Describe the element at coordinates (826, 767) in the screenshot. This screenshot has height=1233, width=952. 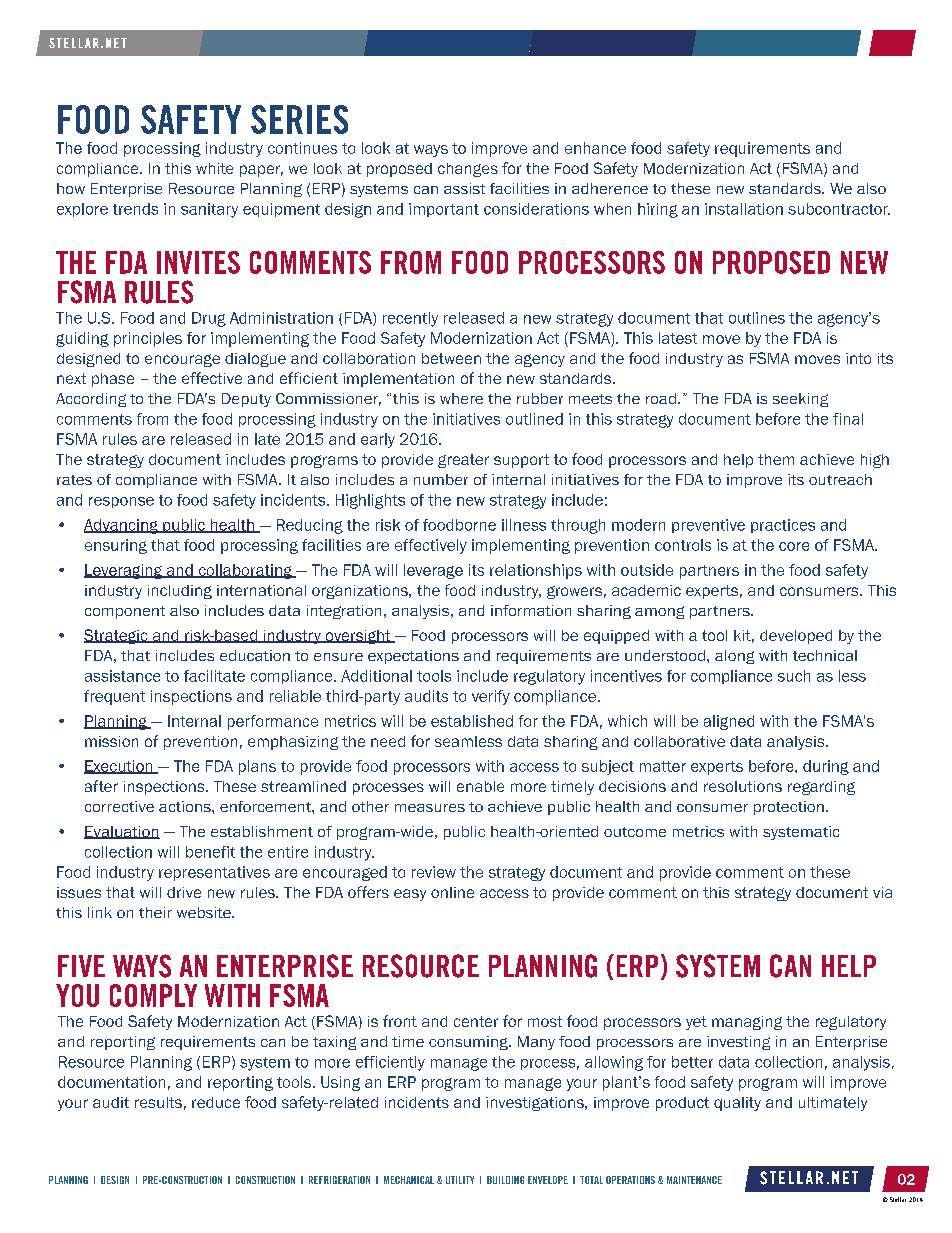
I see `during` at that location.
